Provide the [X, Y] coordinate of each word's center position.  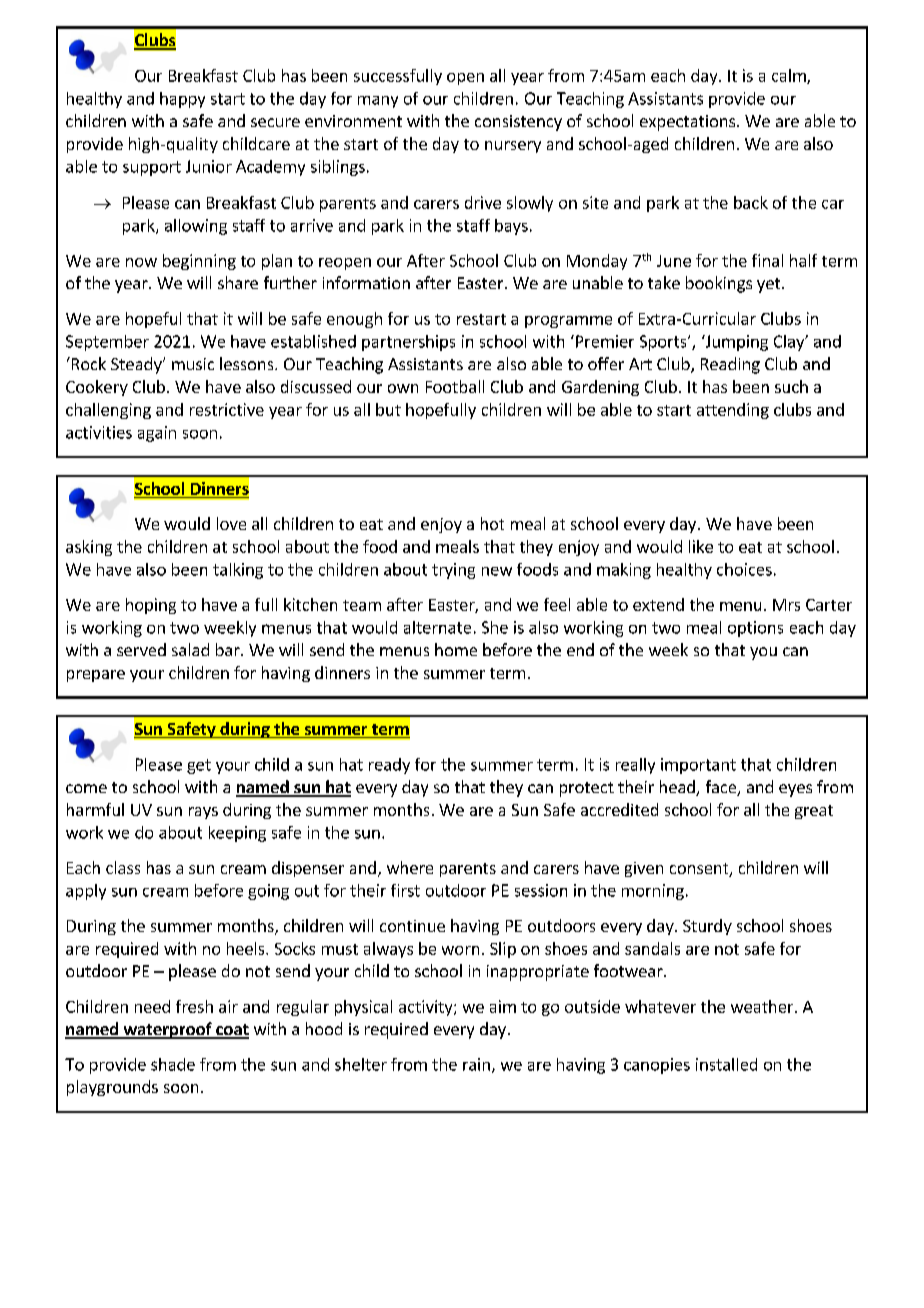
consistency [518, 123]
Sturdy [707, 927]
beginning [199, 262]
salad [190, 649]
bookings [719, 284]
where [410, 867]
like [701, 546]
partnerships [408, 343]
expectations [689, 123]
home [456, 649]
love [231, 523]
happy [182, 100]
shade [173, 1064]
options [755, 629]
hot [492, 523]
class [123, 867]
